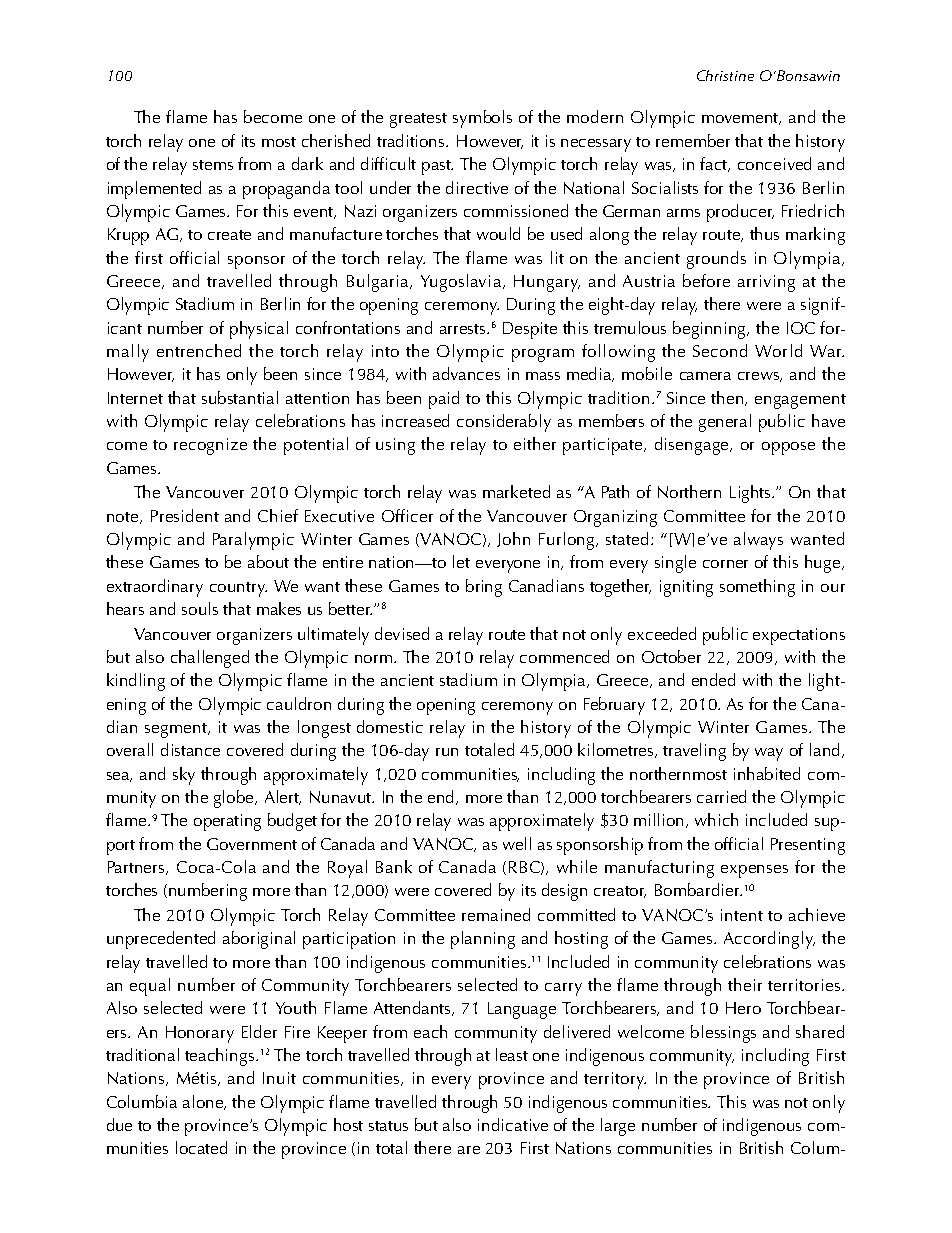  What do you see at coordinates (504, 423) in the page?
I see `considerably` at bounding box center [504, 423].
